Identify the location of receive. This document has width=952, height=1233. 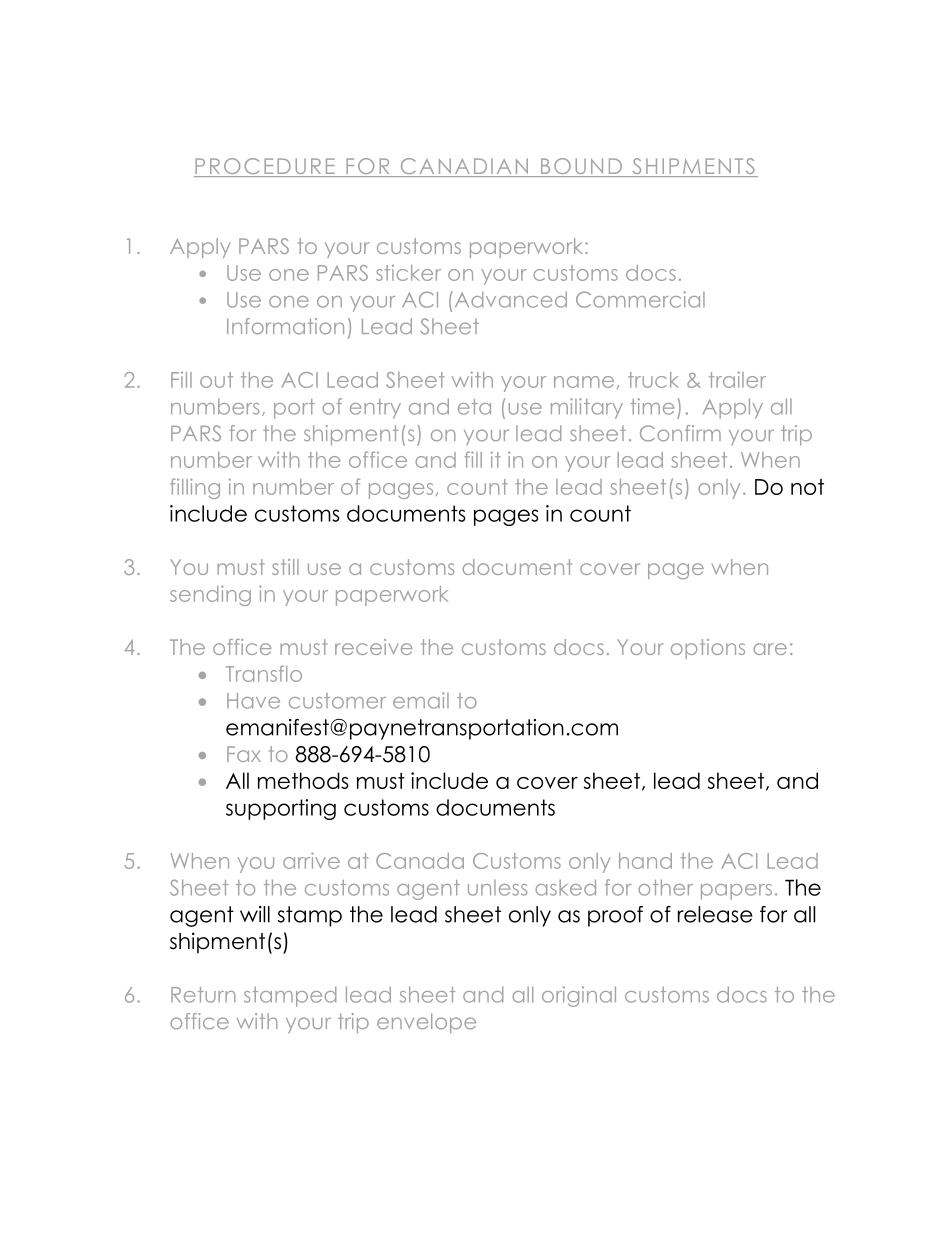
(373, 647).
